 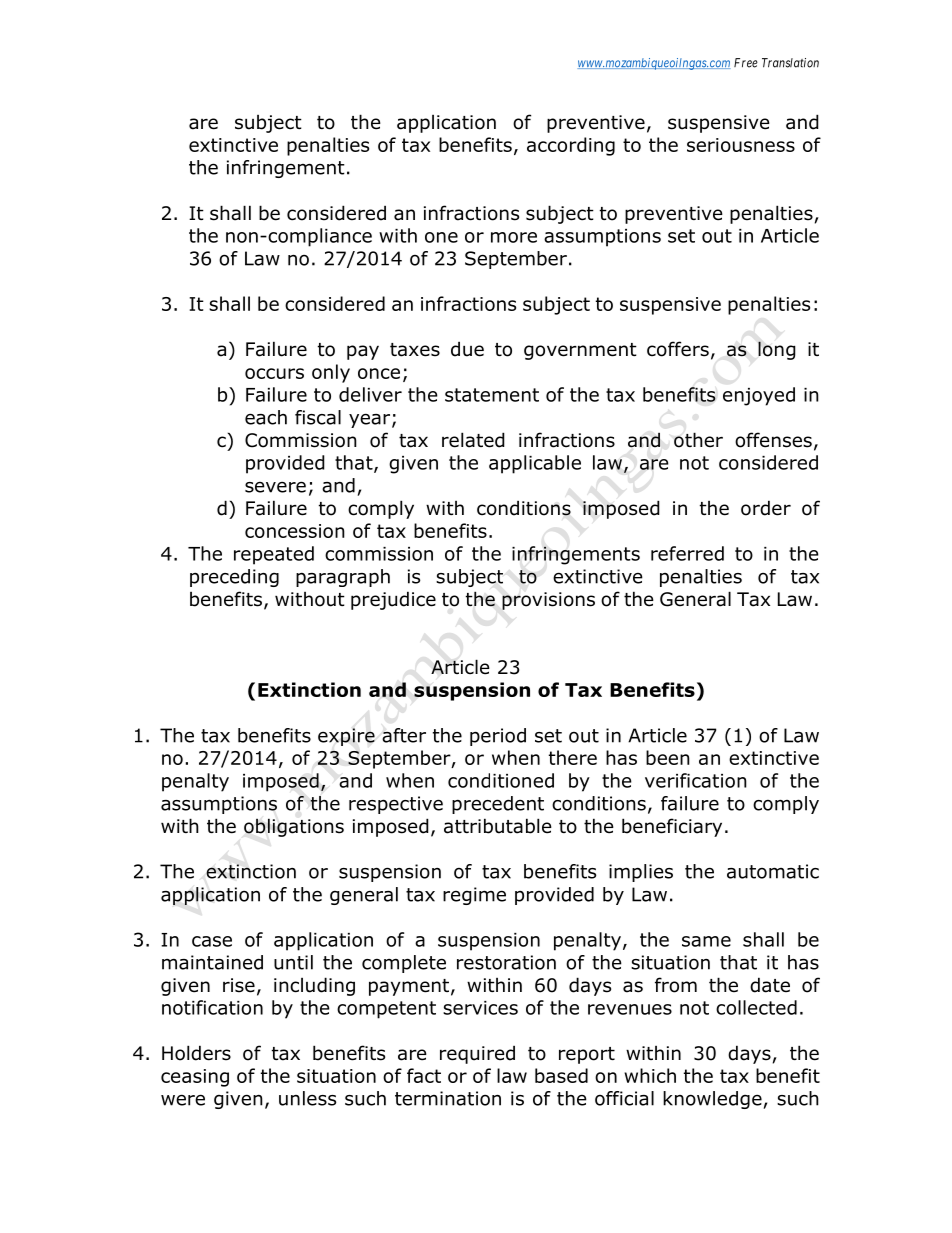 What do you see at coordinates (746, 63) in the screenshot?
I see `Free` at bounding box center [746, 63].
